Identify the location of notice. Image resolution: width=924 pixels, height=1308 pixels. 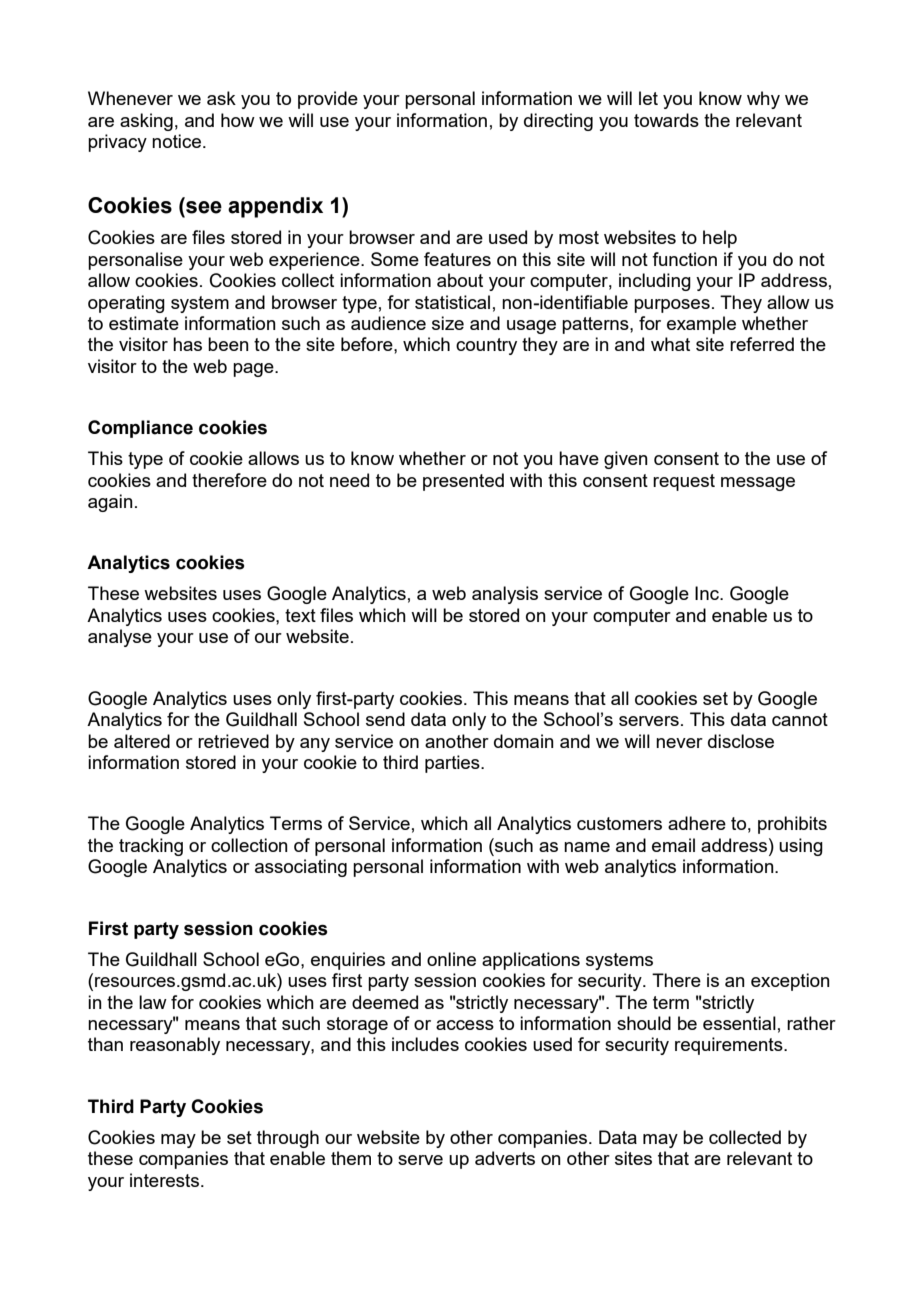
(176, 141).
